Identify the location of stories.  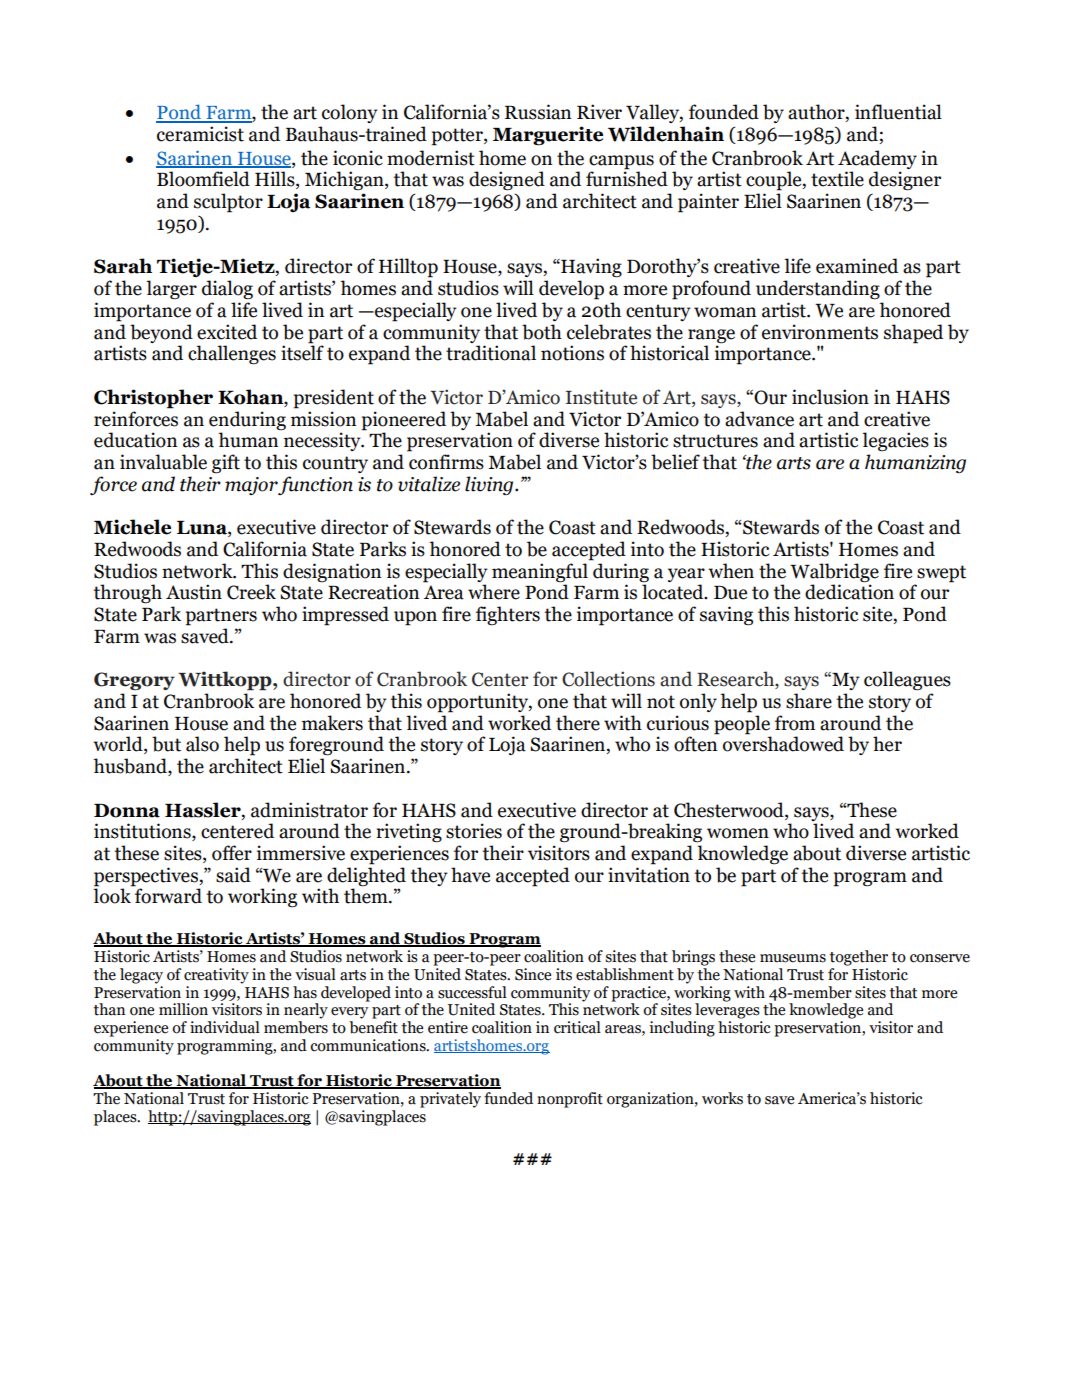
(474, 831).
